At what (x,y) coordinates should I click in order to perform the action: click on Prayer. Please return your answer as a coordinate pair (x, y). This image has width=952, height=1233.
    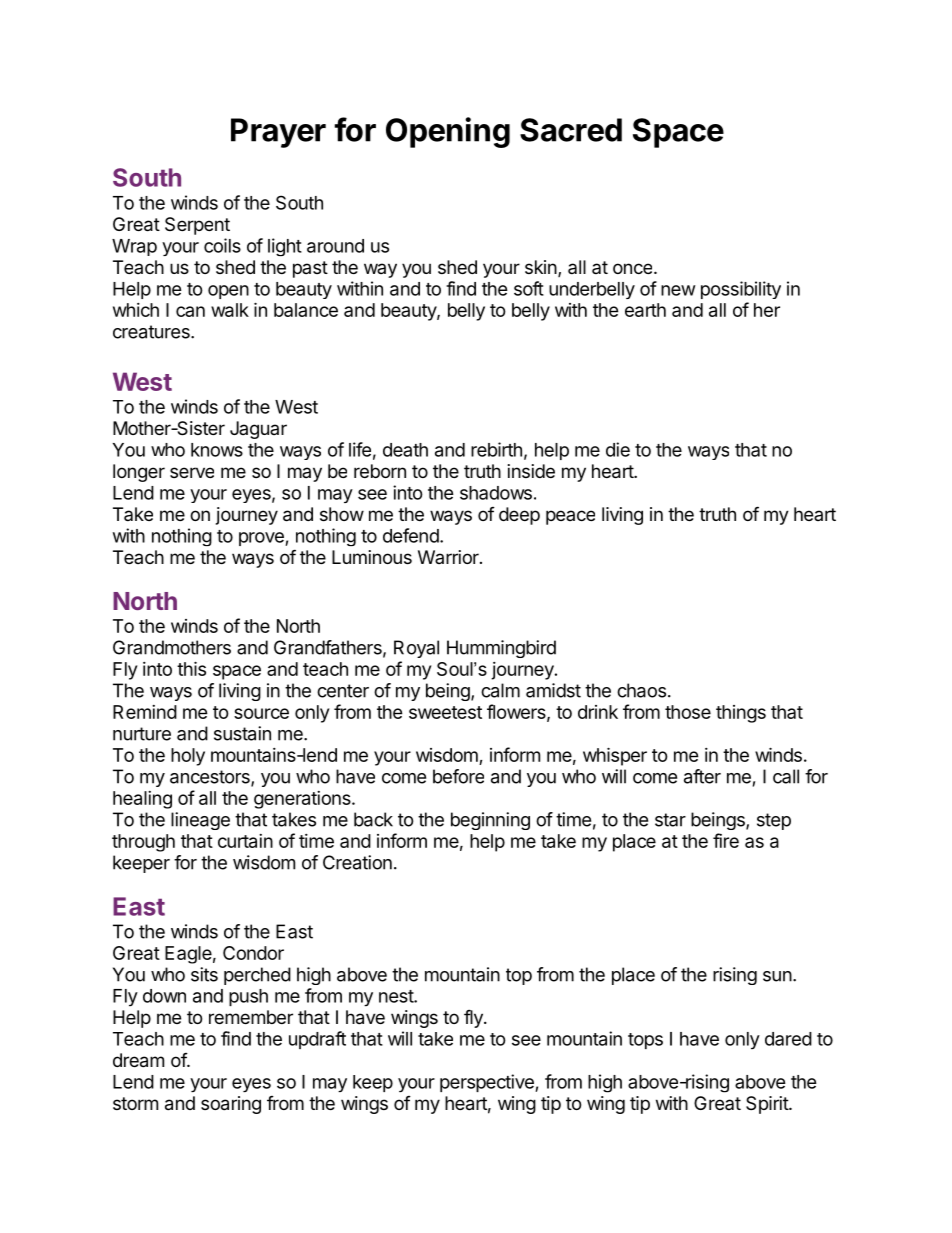
    Looking at the image, I should click on (278, 133).
